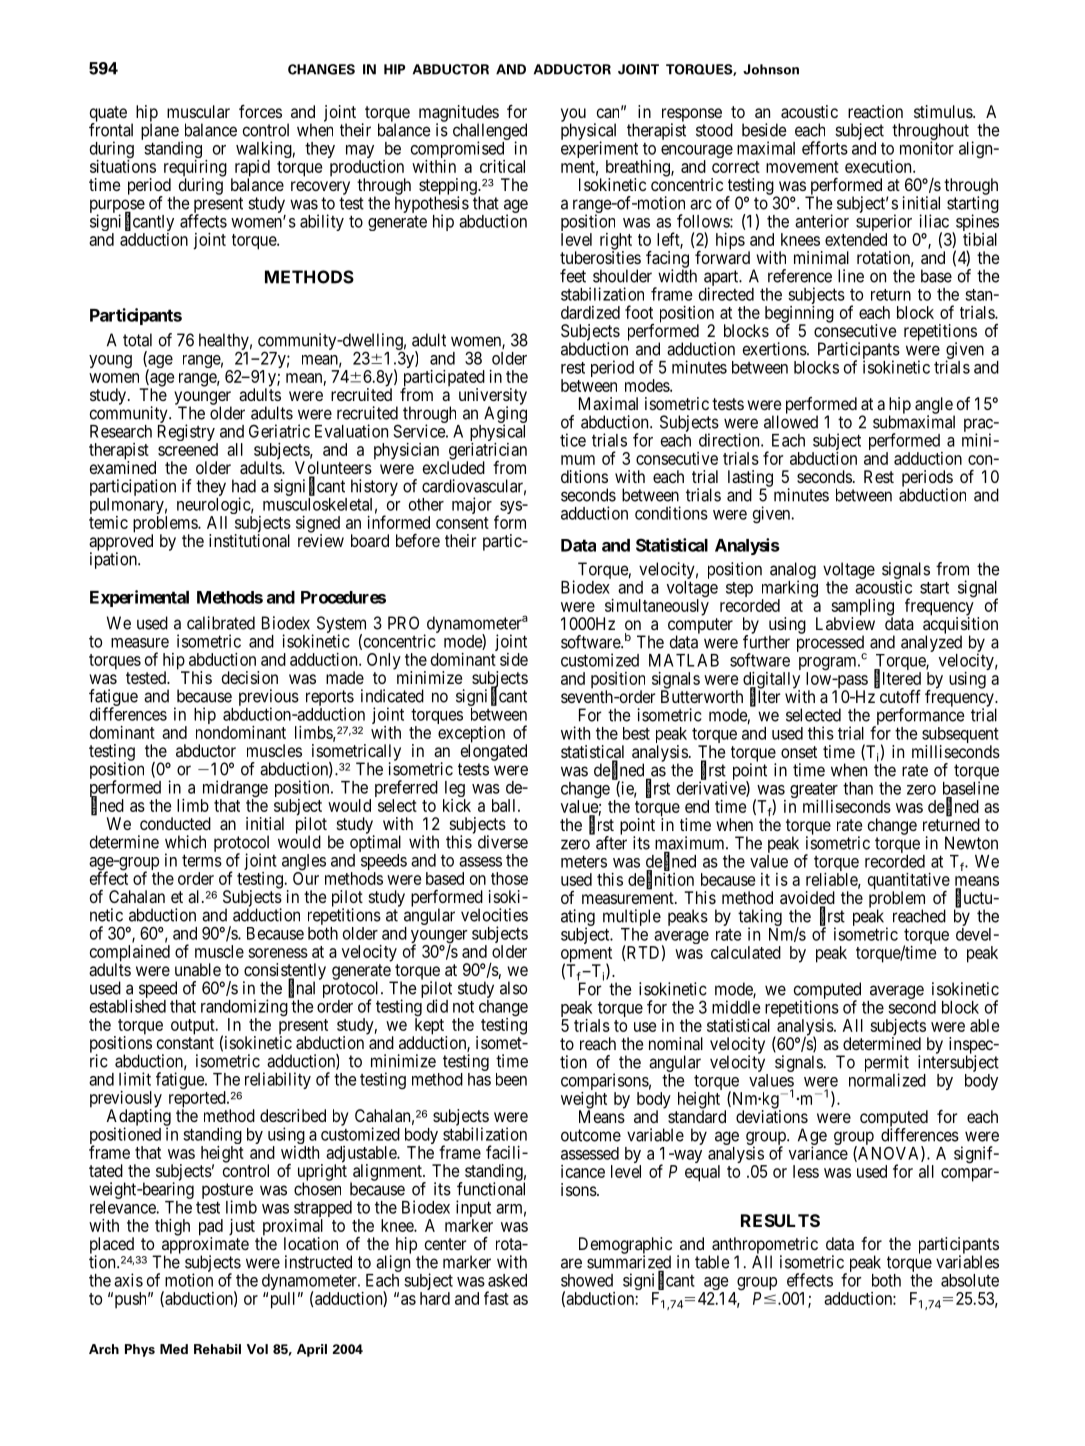 Image resolution: width=1085 pixels, height=1446 pixels. Describe the element at coordinates (250, 677) in the screenshot. I see `decision` at that location.
